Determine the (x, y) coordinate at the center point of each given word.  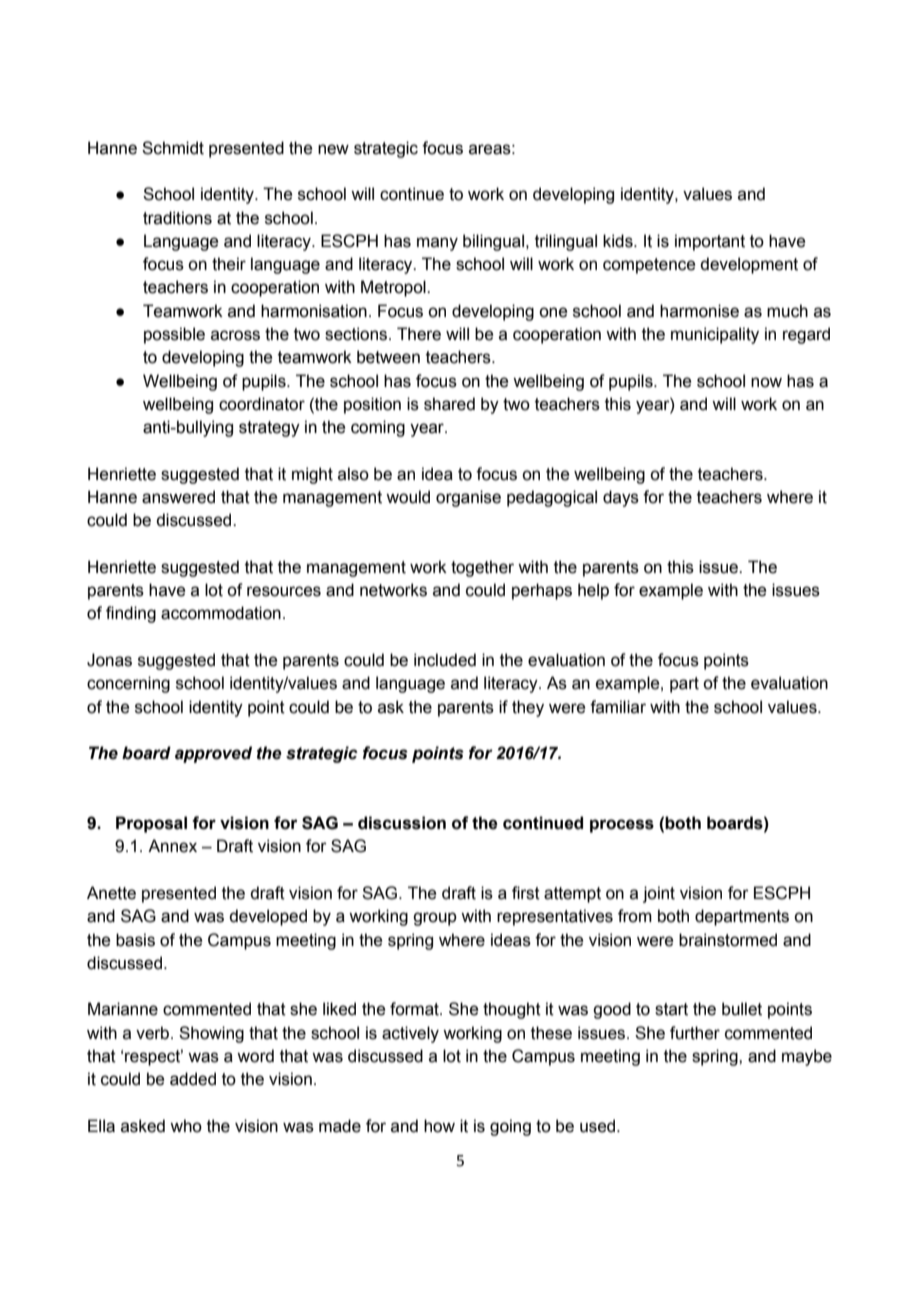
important (710, 242)
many (437, 244)
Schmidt (173, 148)
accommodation (221, 613)
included (445, 660)
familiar (618, 707)
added (193, 1079)
